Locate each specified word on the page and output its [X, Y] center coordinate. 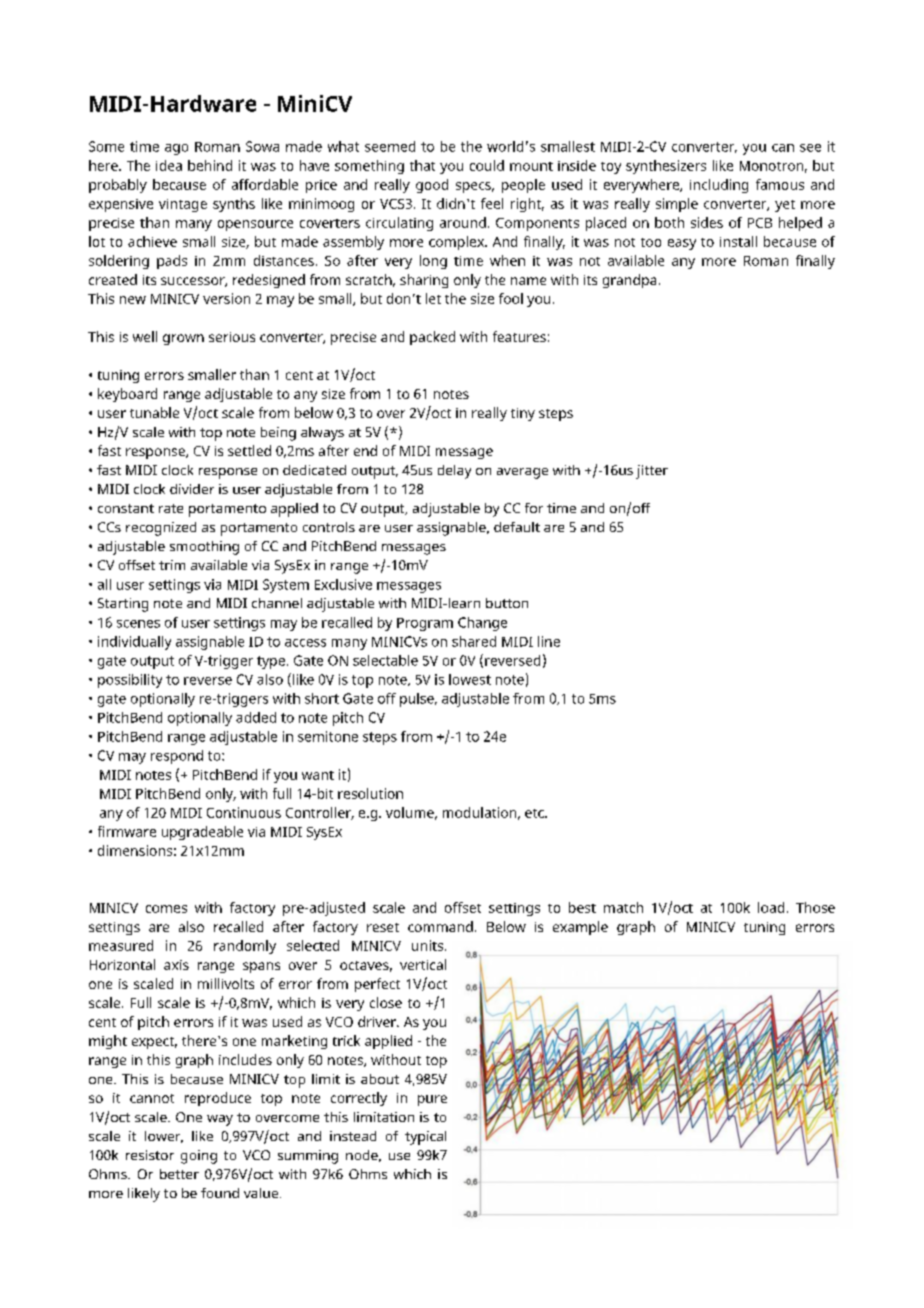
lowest [470, 679]
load [771, 907]
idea [169, 165]
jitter [652, 472]
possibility [130, 681]
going [199, 1157]
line [549, 641]
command [440, 926]
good [432, 186]
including [719, 186]
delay [454, 472]
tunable [154, 412]
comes [166, 909]
